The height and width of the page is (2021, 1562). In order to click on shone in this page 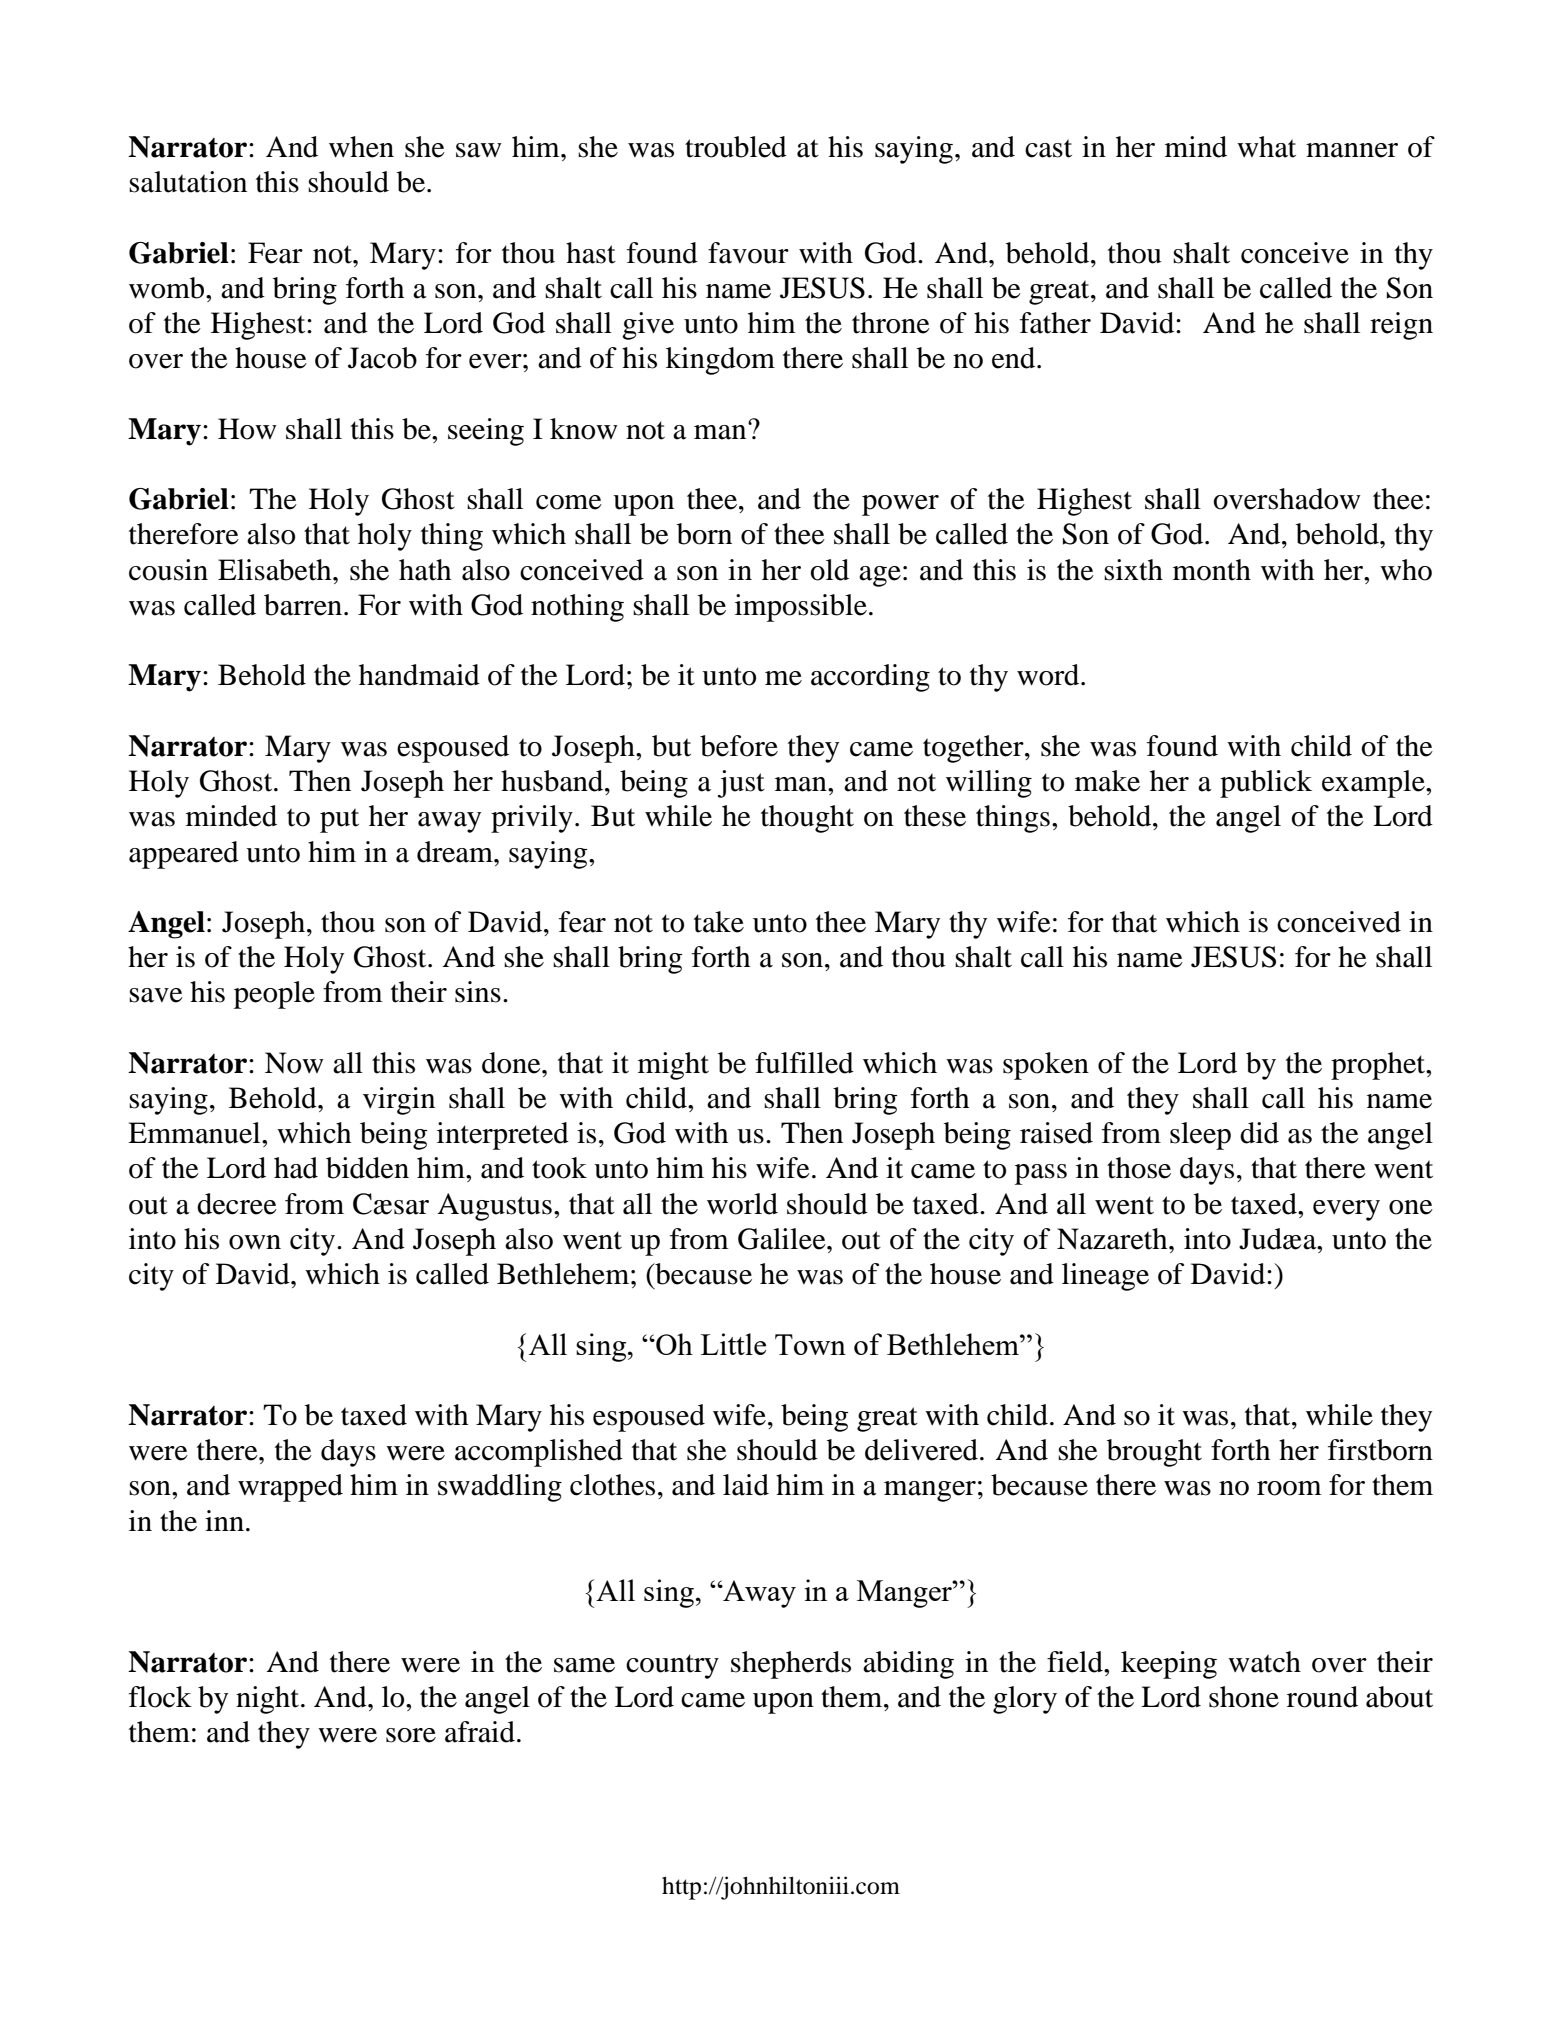, I will do `click(1244, 1697)`.
